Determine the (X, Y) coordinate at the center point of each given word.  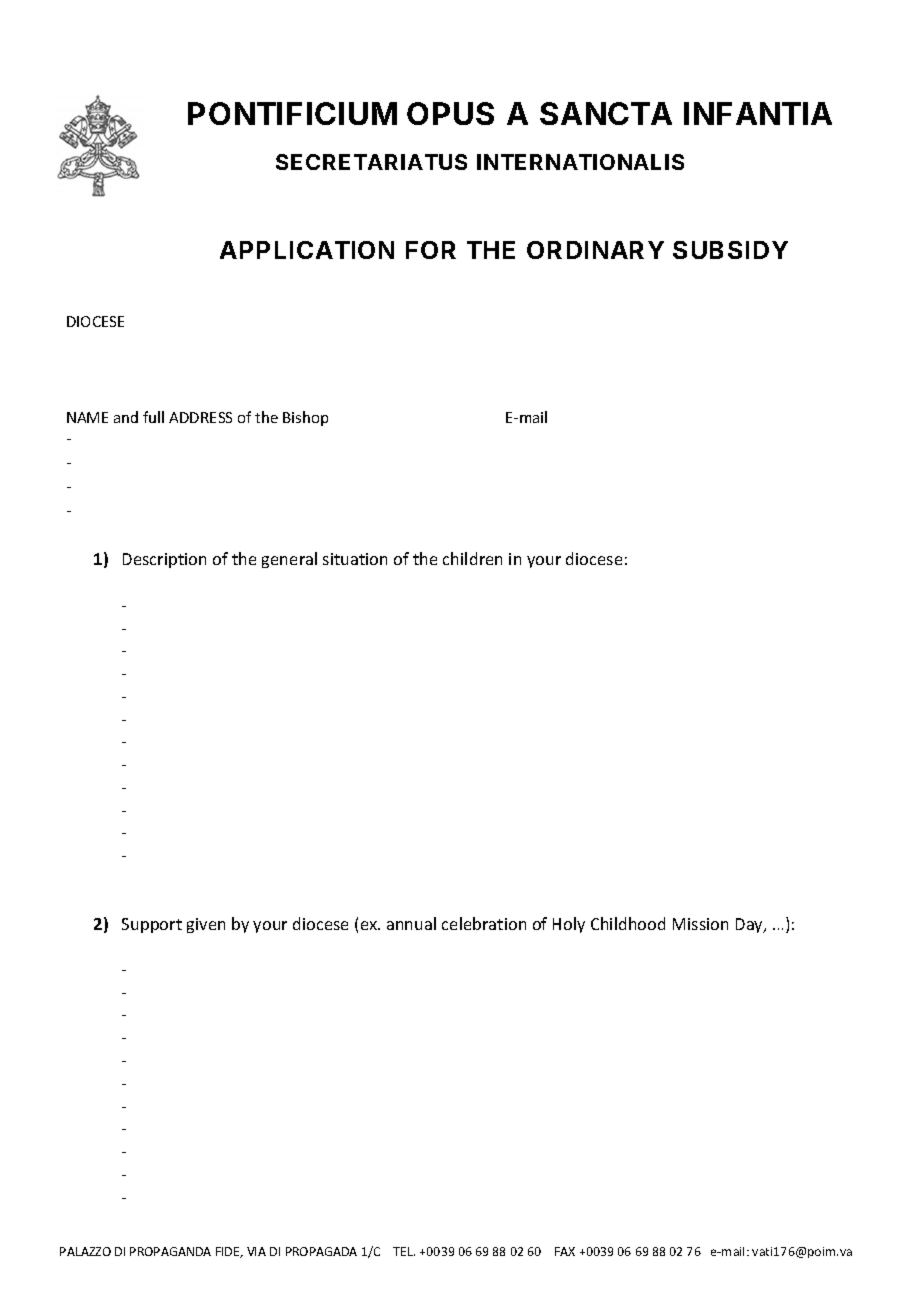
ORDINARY (595, 250)
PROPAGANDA (170, 1251)
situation (355, 559)
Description (164, 560)
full (153, 417)
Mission (700, 924)
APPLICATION (307, 250)
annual (411, 923)
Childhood (628, 923)
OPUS (450, 113)
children (472, 558)
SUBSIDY (730, 250)
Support (152, 925)
